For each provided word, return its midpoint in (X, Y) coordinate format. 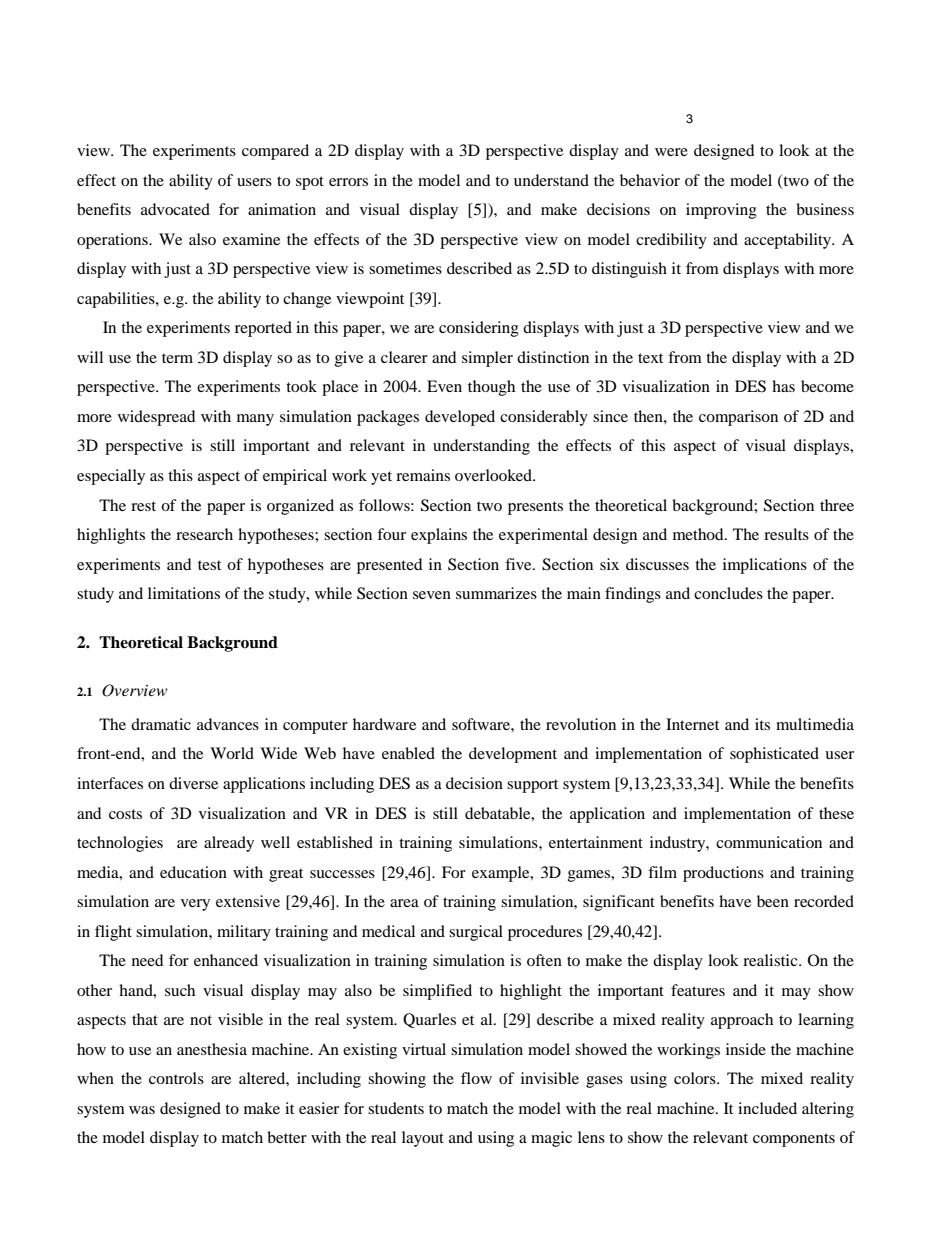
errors (348, 182)
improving (721, 211)
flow (476, 1078)
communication (769, 842)
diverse (193, 783)
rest (143, 506)
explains (439, 536)
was (142, 1110)
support (532, 786)
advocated (175, 209)
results (786, 534)
